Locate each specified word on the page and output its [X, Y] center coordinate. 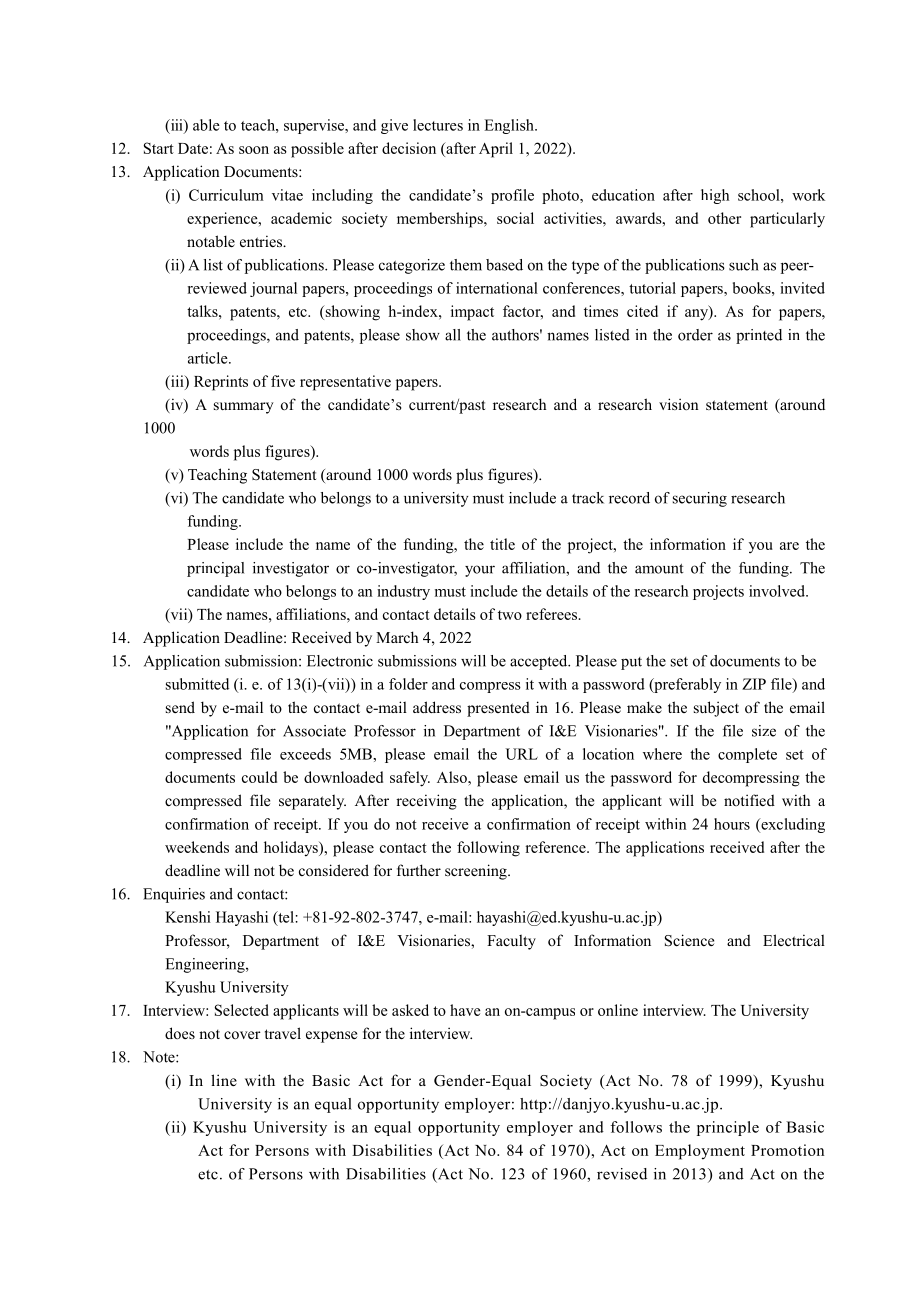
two [510, 615]
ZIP [754, 684]
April [496, 150]
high [715, 196]
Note [160, 1057]
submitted [197, 684]
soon [254, 150]
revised [622, 1174]
